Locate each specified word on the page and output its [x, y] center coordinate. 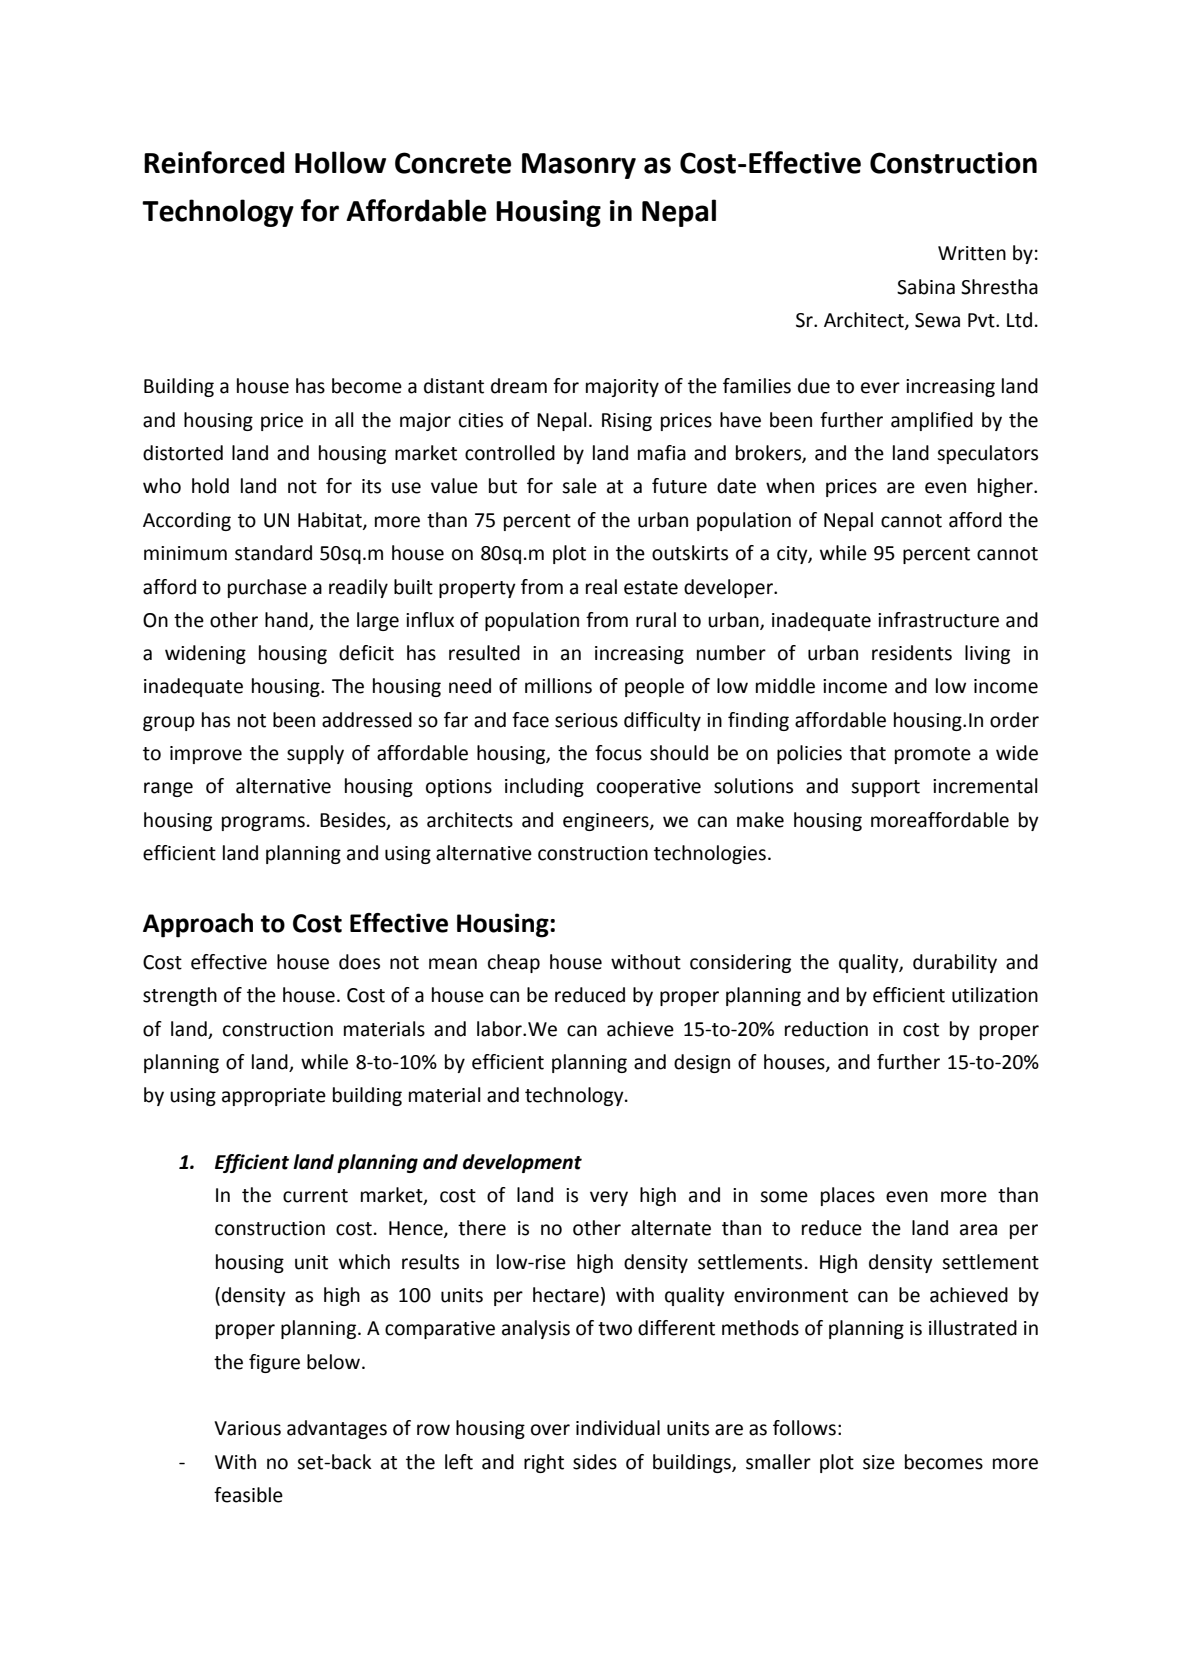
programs [263, 823]
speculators [987, 454]
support [885, 788]
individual [618, 1428]
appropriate [274, 1097]
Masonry [579, 166]
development [522, 1163]
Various [247, 1428]
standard [273, 553]
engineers [607, 822]
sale [579, 486]
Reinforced [214, 162]
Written [972, 253]
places [848, 1196]
